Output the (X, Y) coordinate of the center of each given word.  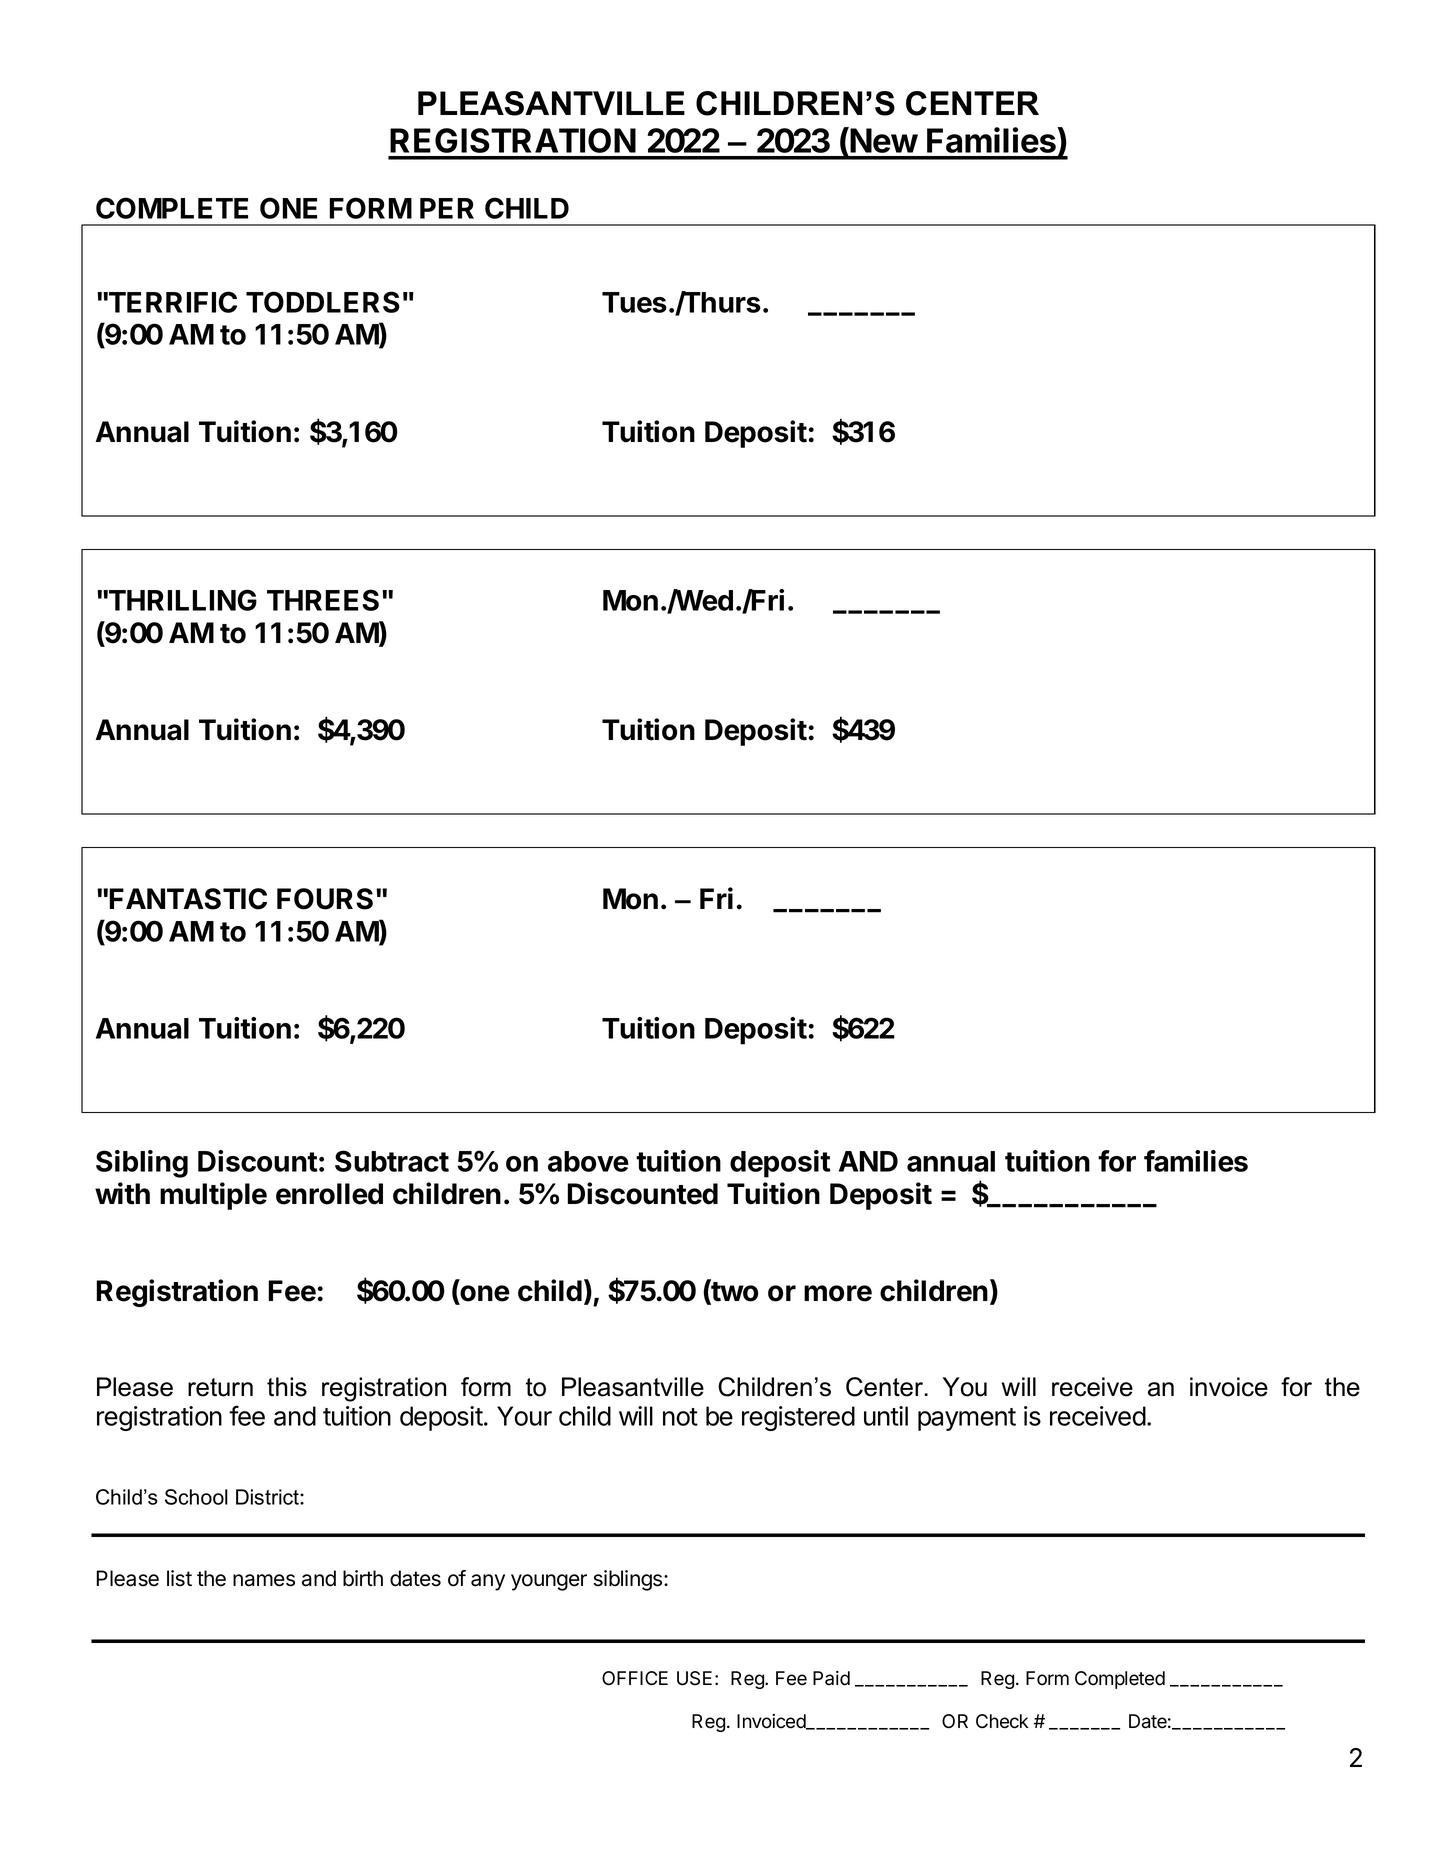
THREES (323, 600)
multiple (213, 1196)
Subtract (392, 1161)
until (886, 1416)
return (220, 1387)
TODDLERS (323, 302)
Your (524, 1416)
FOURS (325, 899)
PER (447, 208)
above (588, 1161)
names (264, 1580)
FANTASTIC (188, 899)
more (838, 1293)
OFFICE (635, 1678)
